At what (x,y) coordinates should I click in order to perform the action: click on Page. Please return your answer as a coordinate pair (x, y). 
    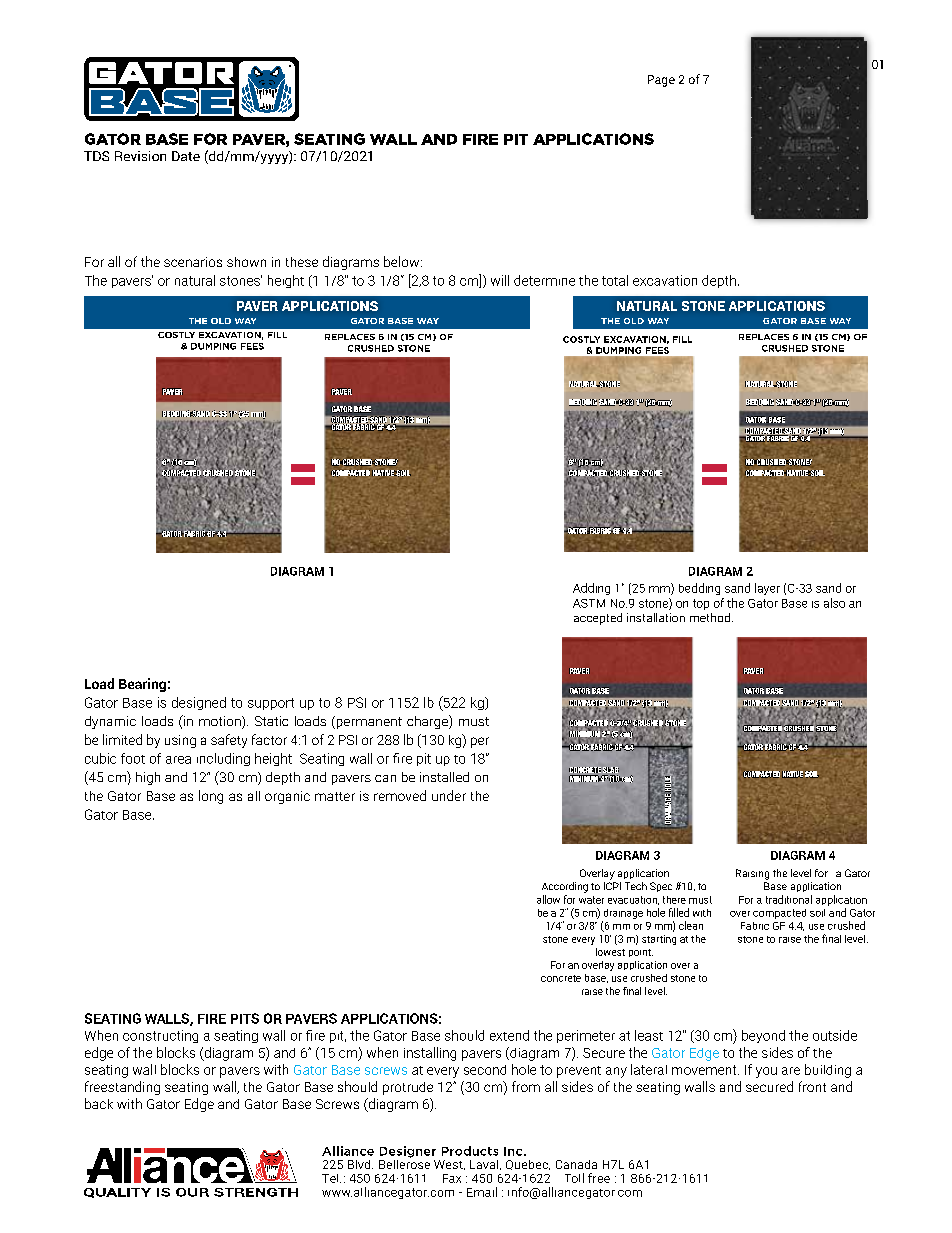
    Looking at the image, I should click on (661, 81).
